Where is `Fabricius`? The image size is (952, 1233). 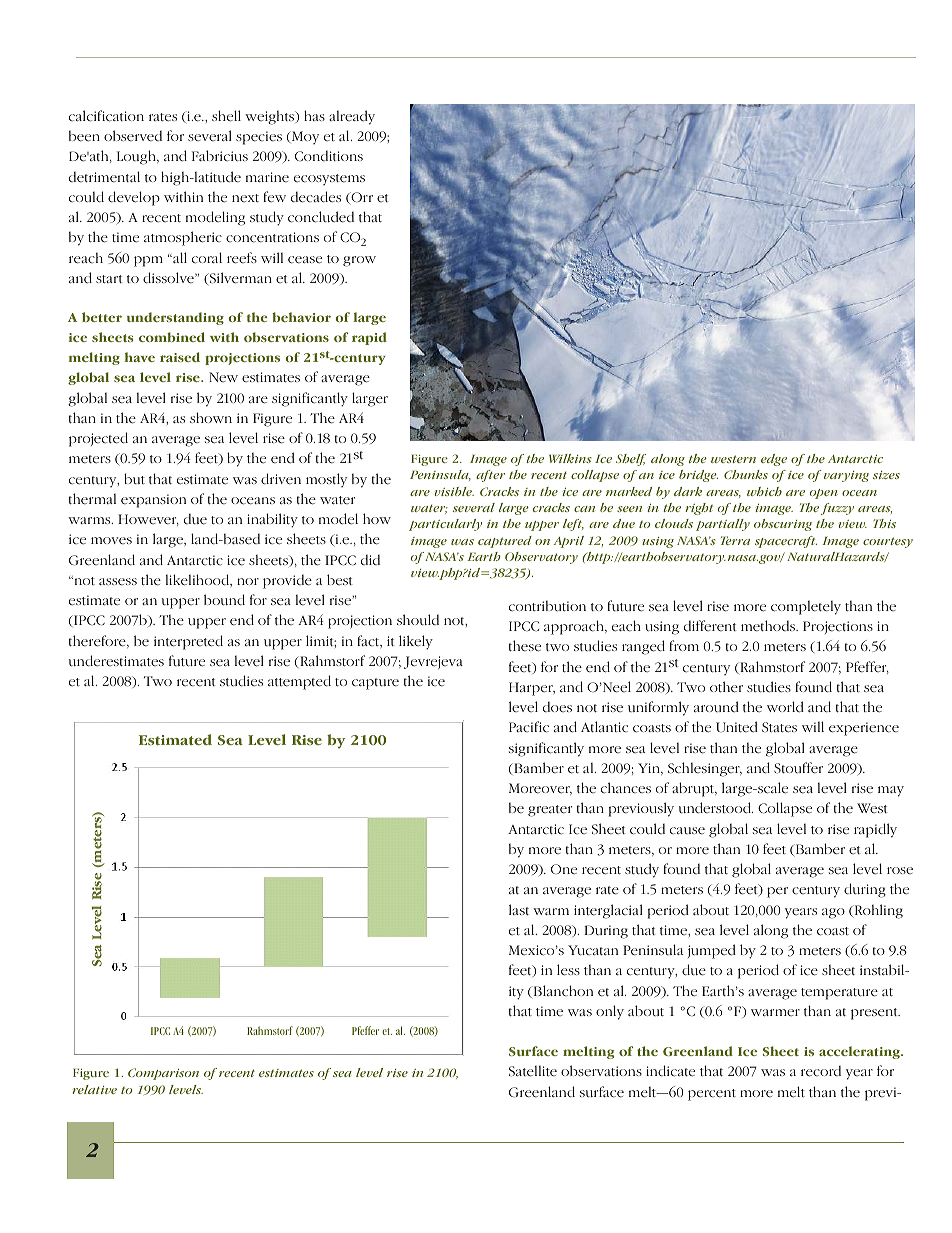
Fabricius is located at coordinates (220, 156).
